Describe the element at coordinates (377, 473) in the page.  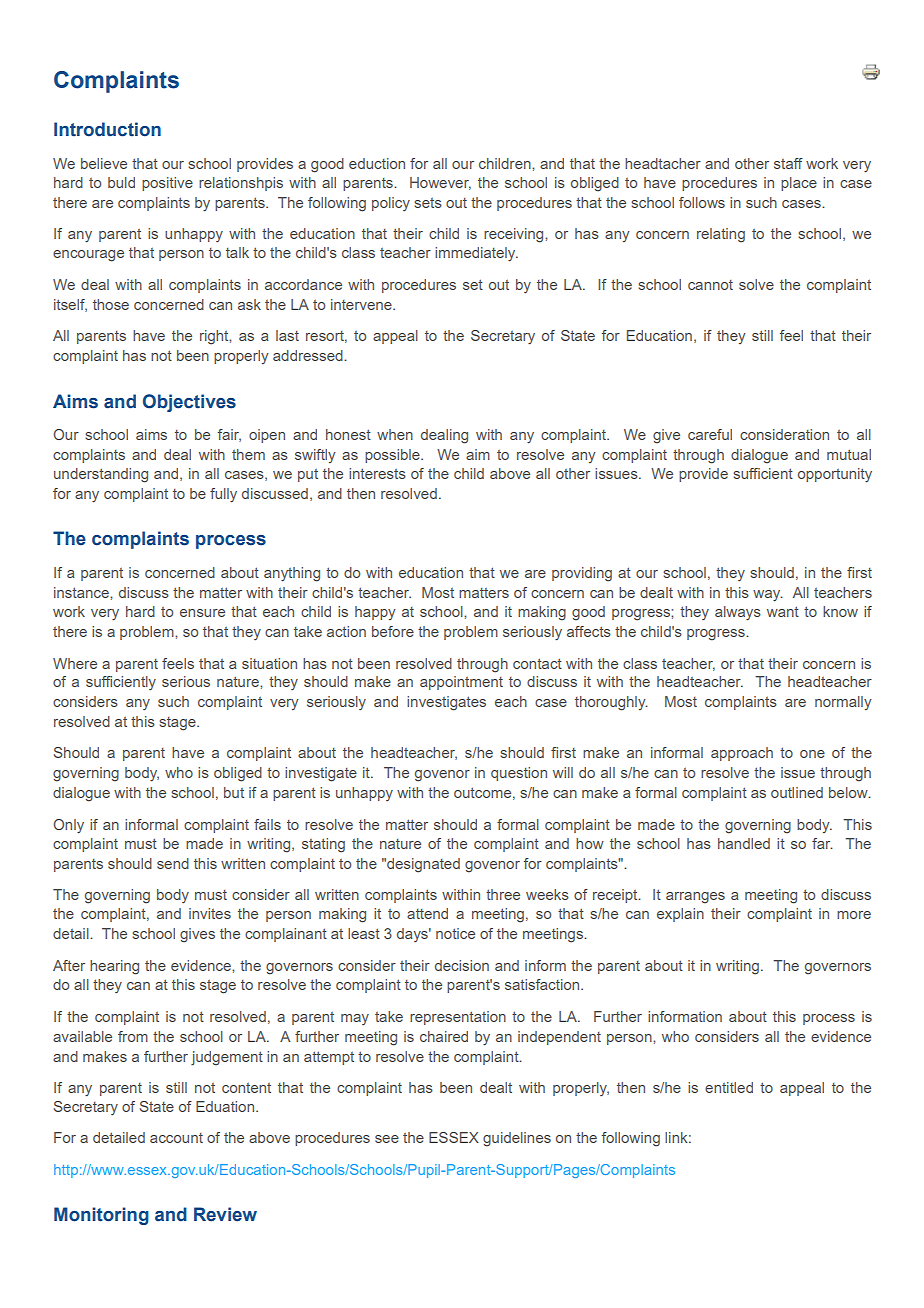
I see `interests` at that location.
